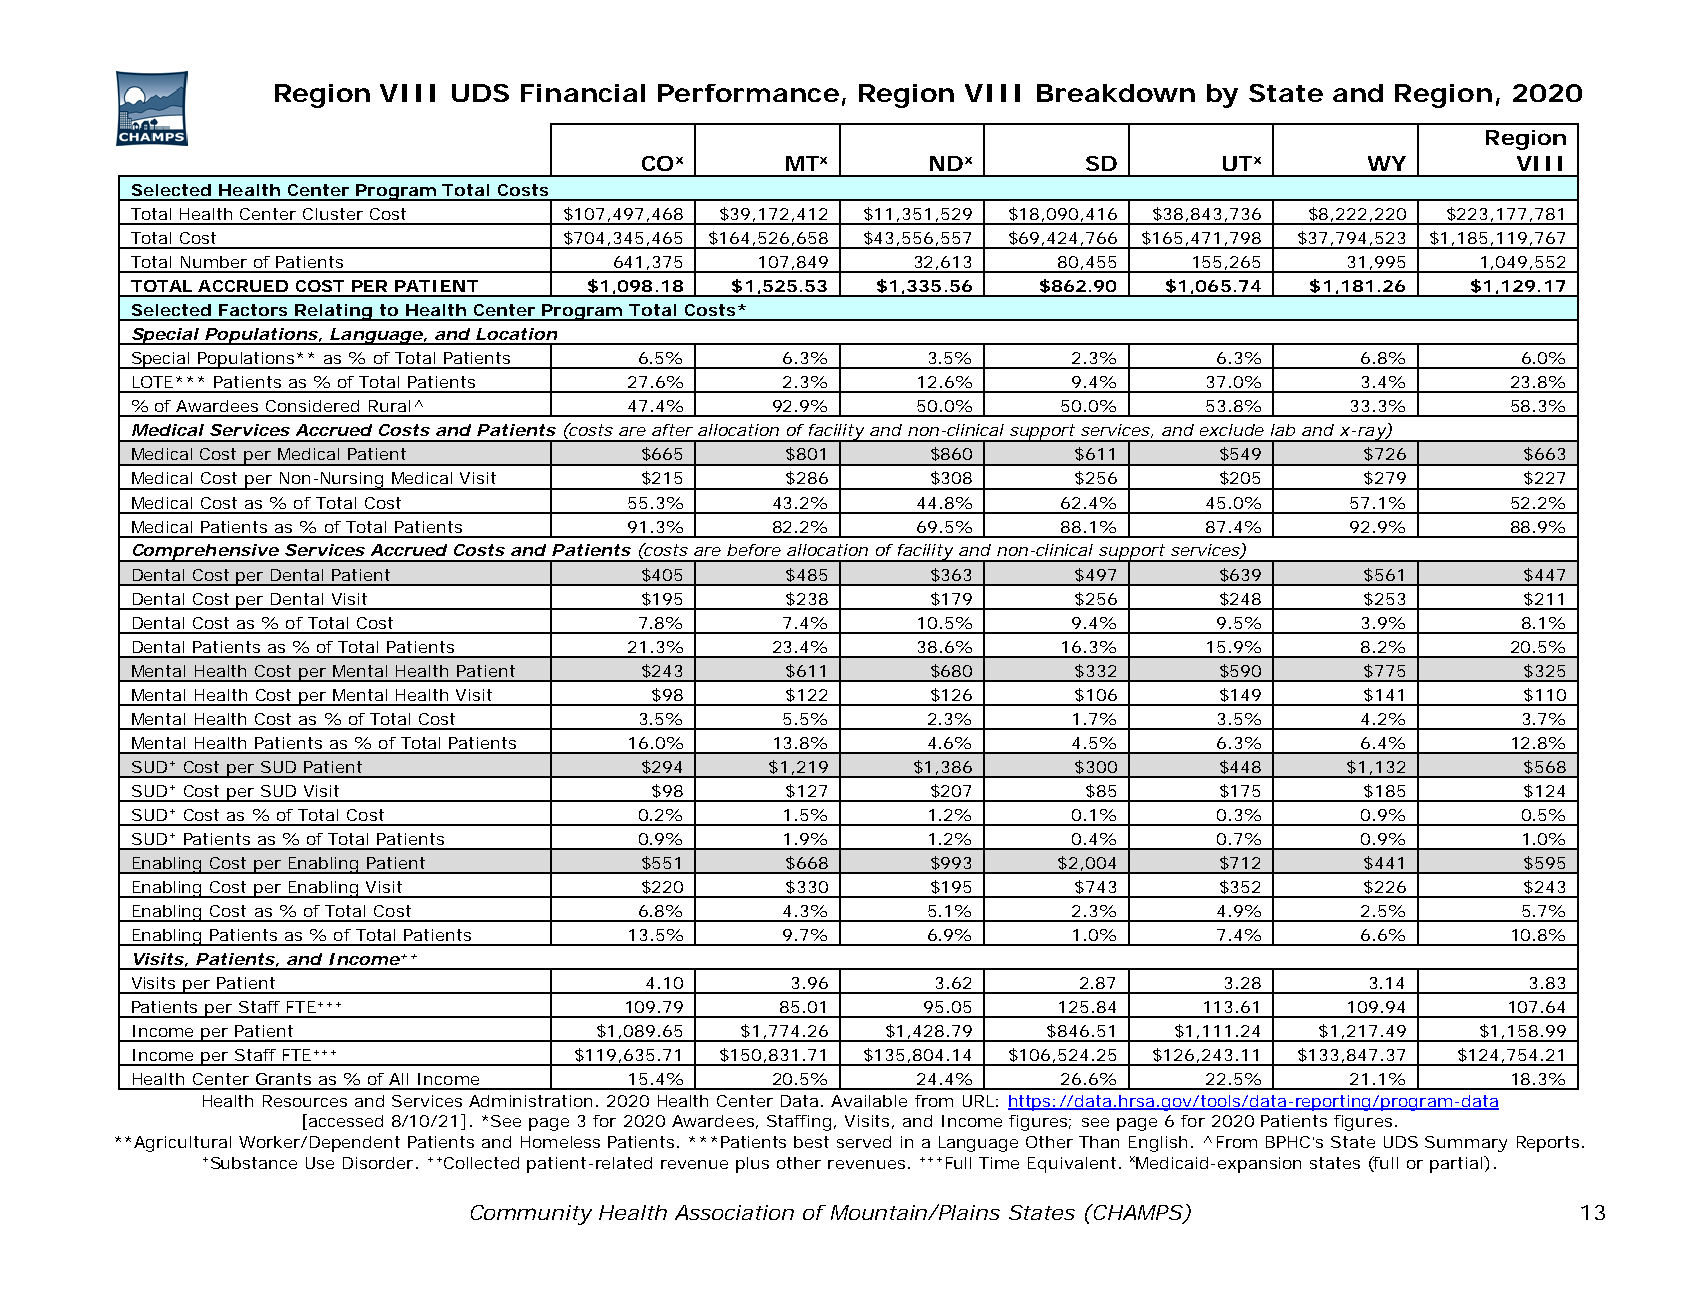  I want to click on exclude, so click(1232, 430).
